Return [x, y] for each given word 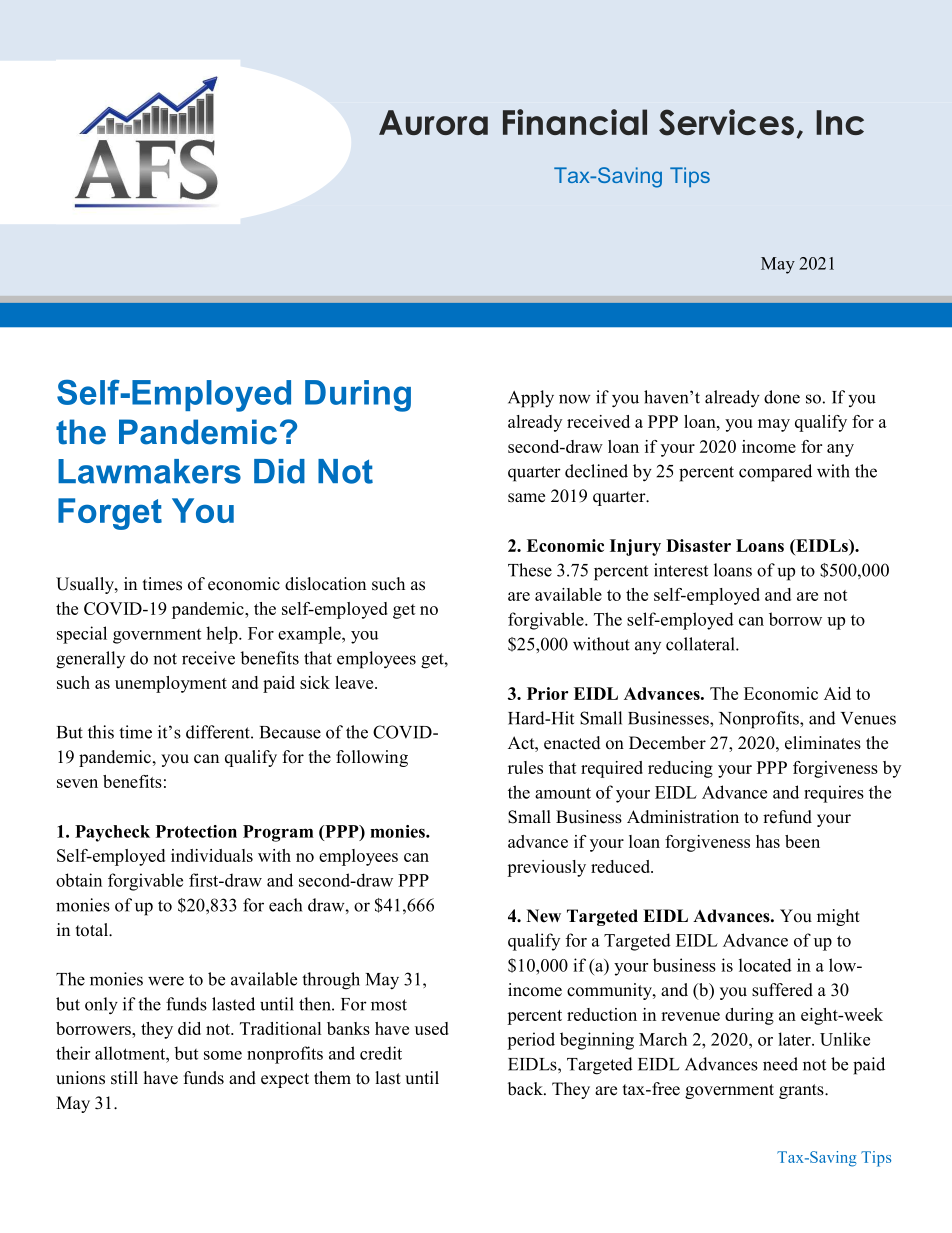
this [101, 732]
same [526, 498]
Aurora [433, 122]
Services [726, 122]
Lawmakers [149, 471]
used [432, 1028]
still [124, 1078]
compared [775, 473]
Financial [575, 122]
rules [525, 767]
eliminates [823, 743]
